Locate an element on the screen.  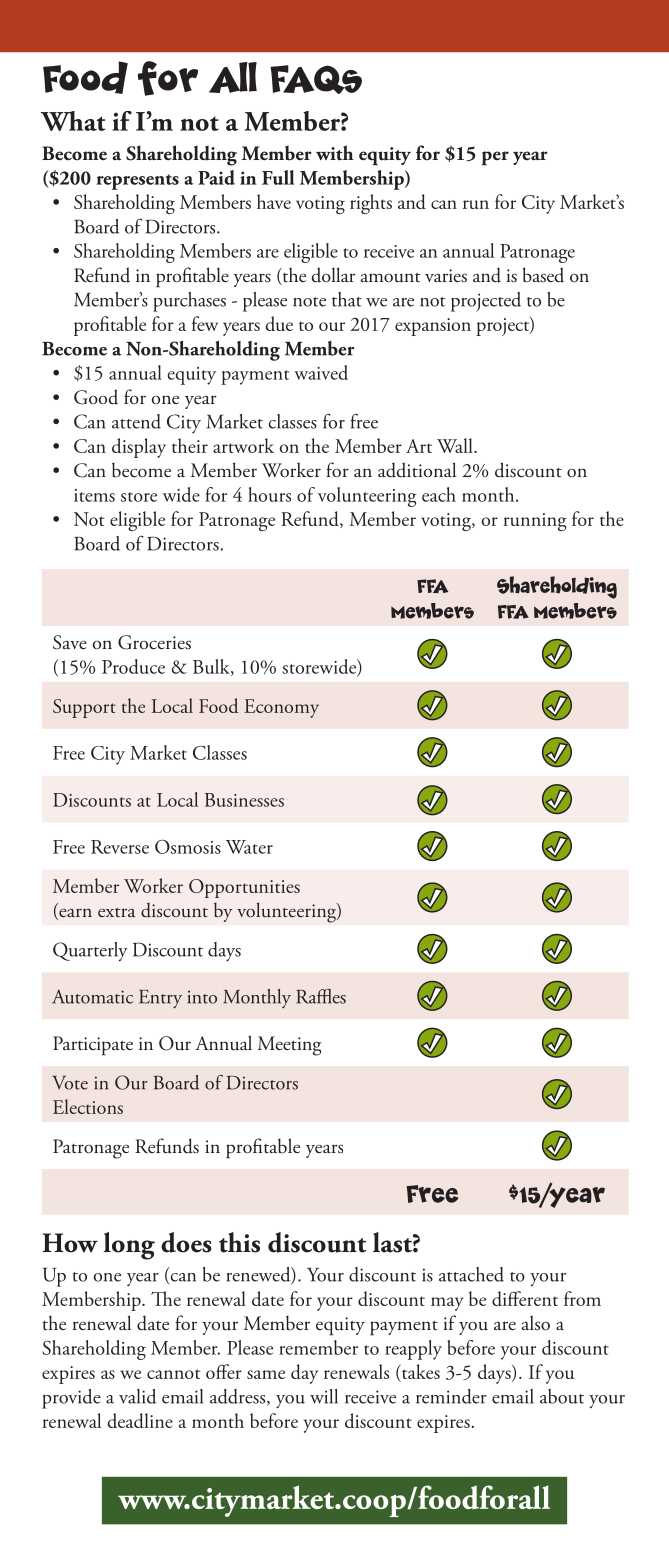
running is located at coordinates (535, 522).
